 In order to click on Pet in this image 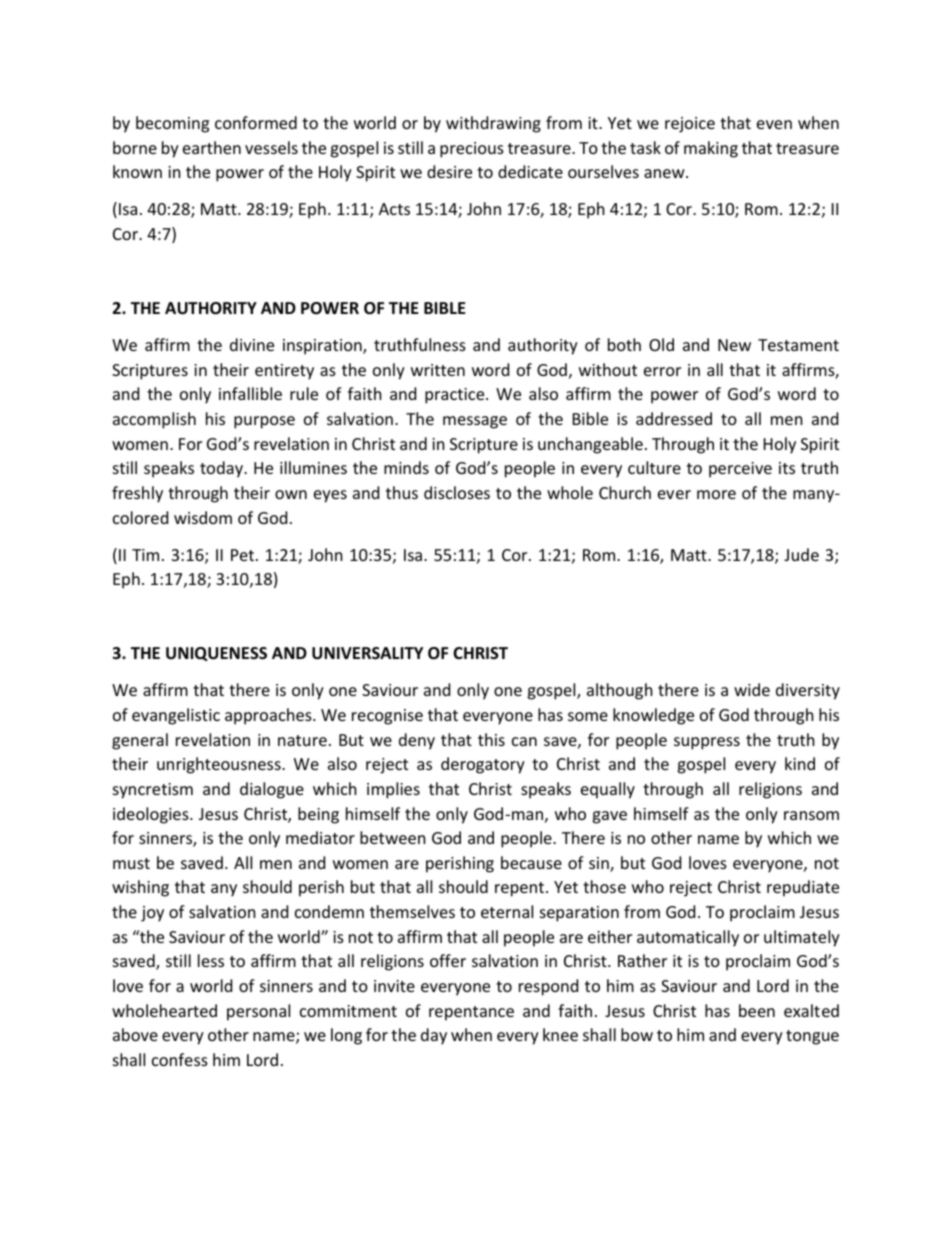, I will do `click(242, 555)`.
